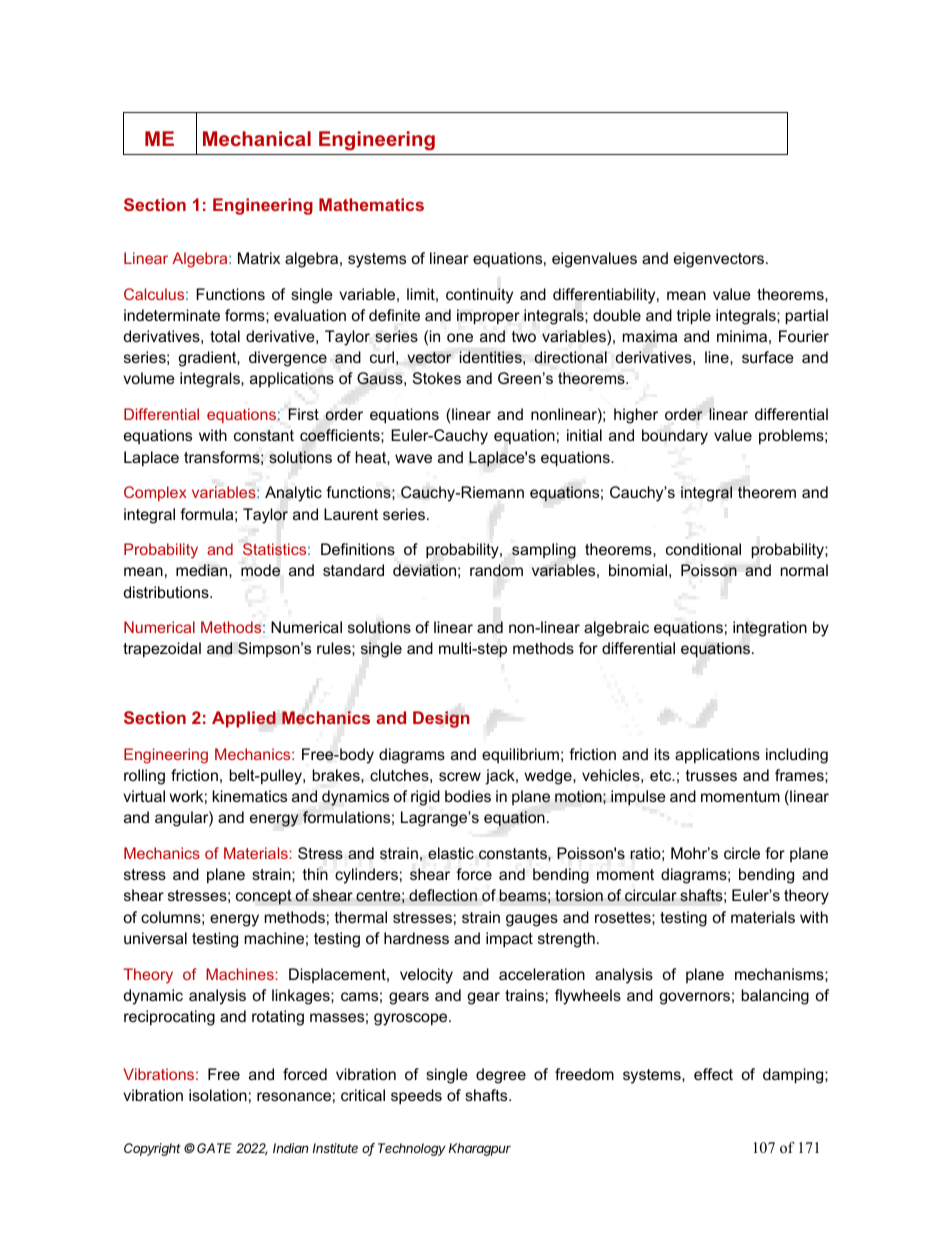  I want to click on Mathematics, so click(371, 204).
